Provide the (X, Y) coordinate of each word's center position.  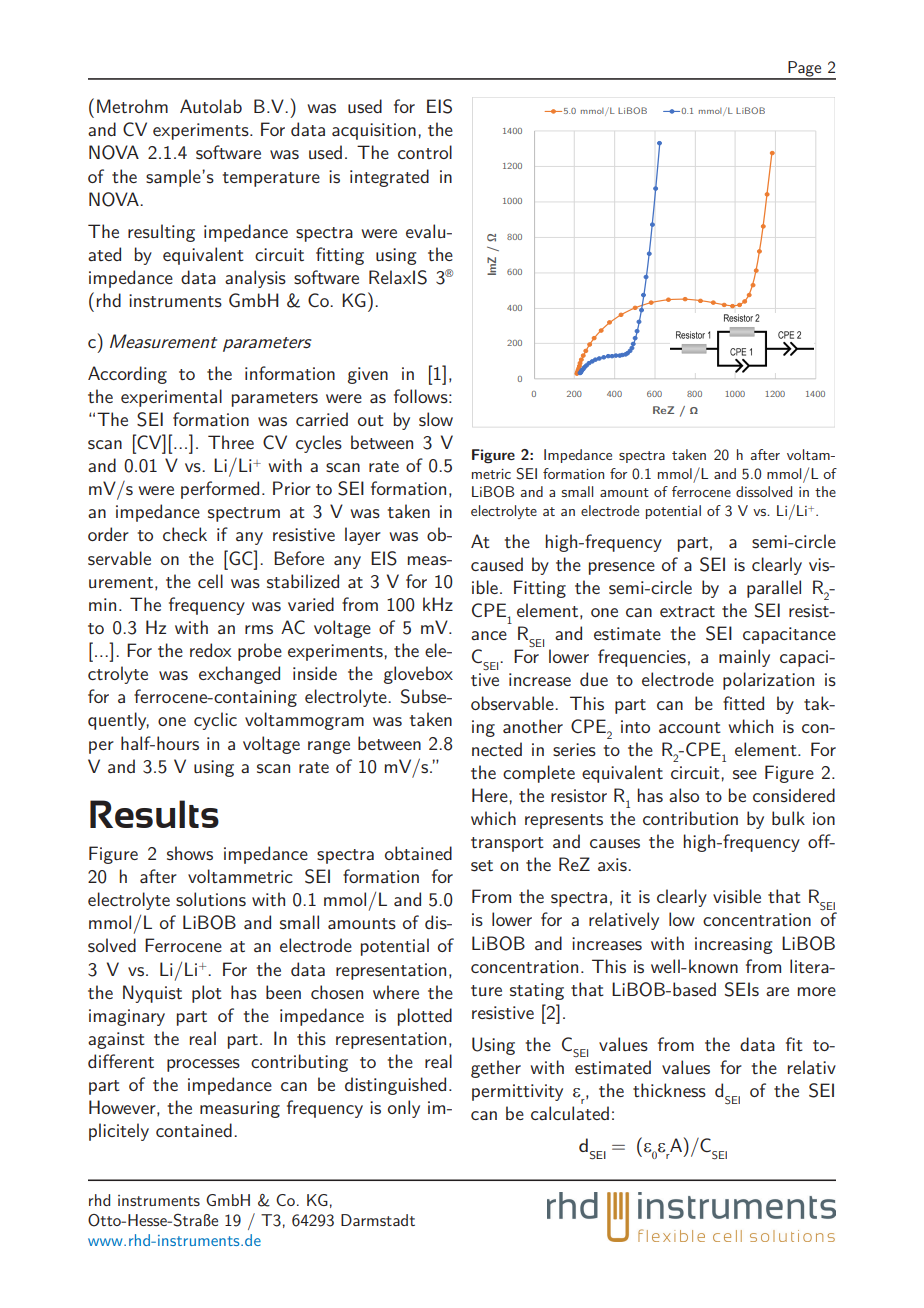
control (425, 152)
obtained (418, 853)
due (594, 679)
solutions (211, 899)
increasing (733, 945)
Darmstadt (378, 1220)
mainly (744, 658)
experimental (171, 398)
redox (211, 650)
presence (622, 568)
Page (805, 70)
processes (203, 1065)
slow (436, 419)
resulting (161, 233)
